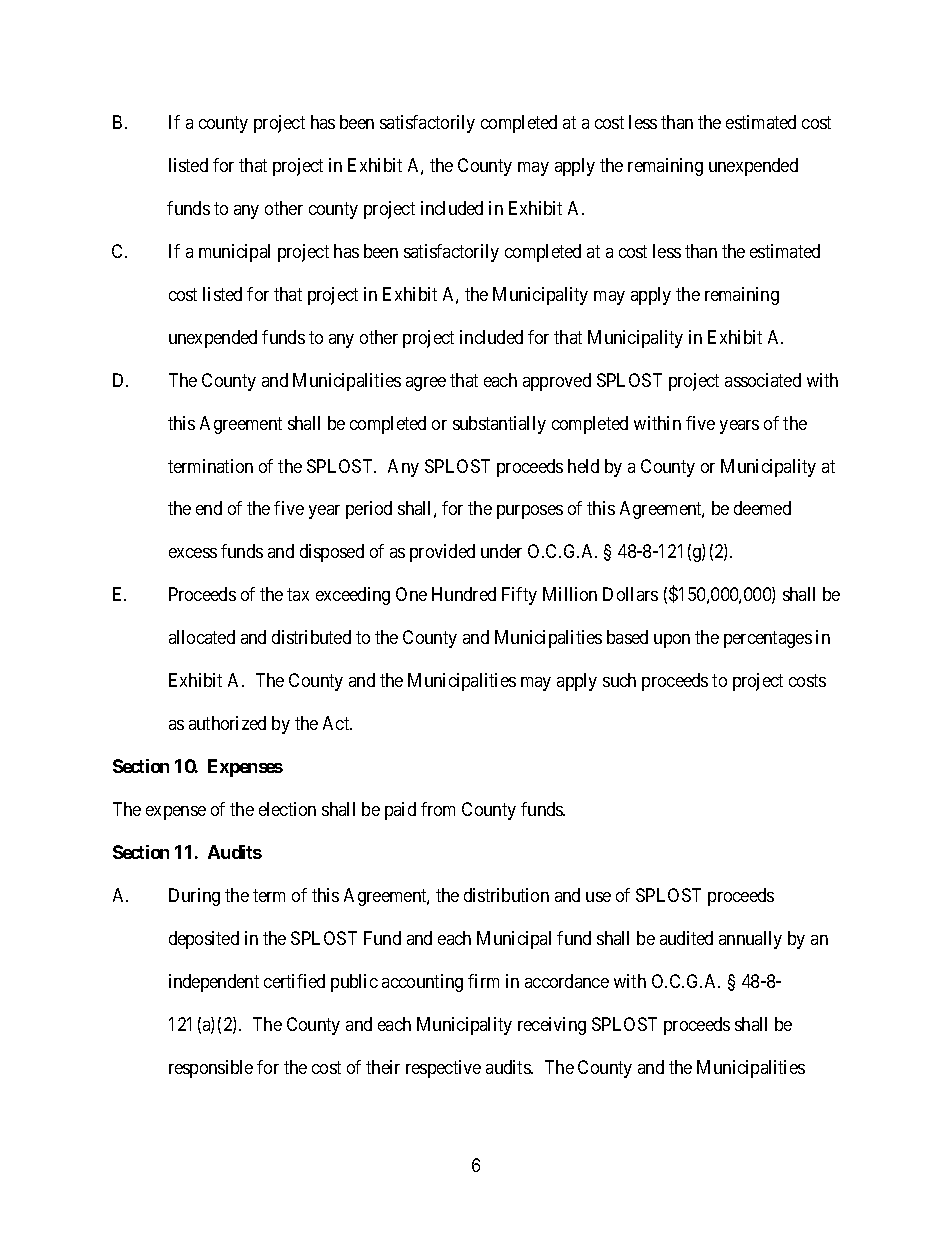  Describe the element at coordinates (211, 1069) in the screenshot. I see `responsible` at that location.
